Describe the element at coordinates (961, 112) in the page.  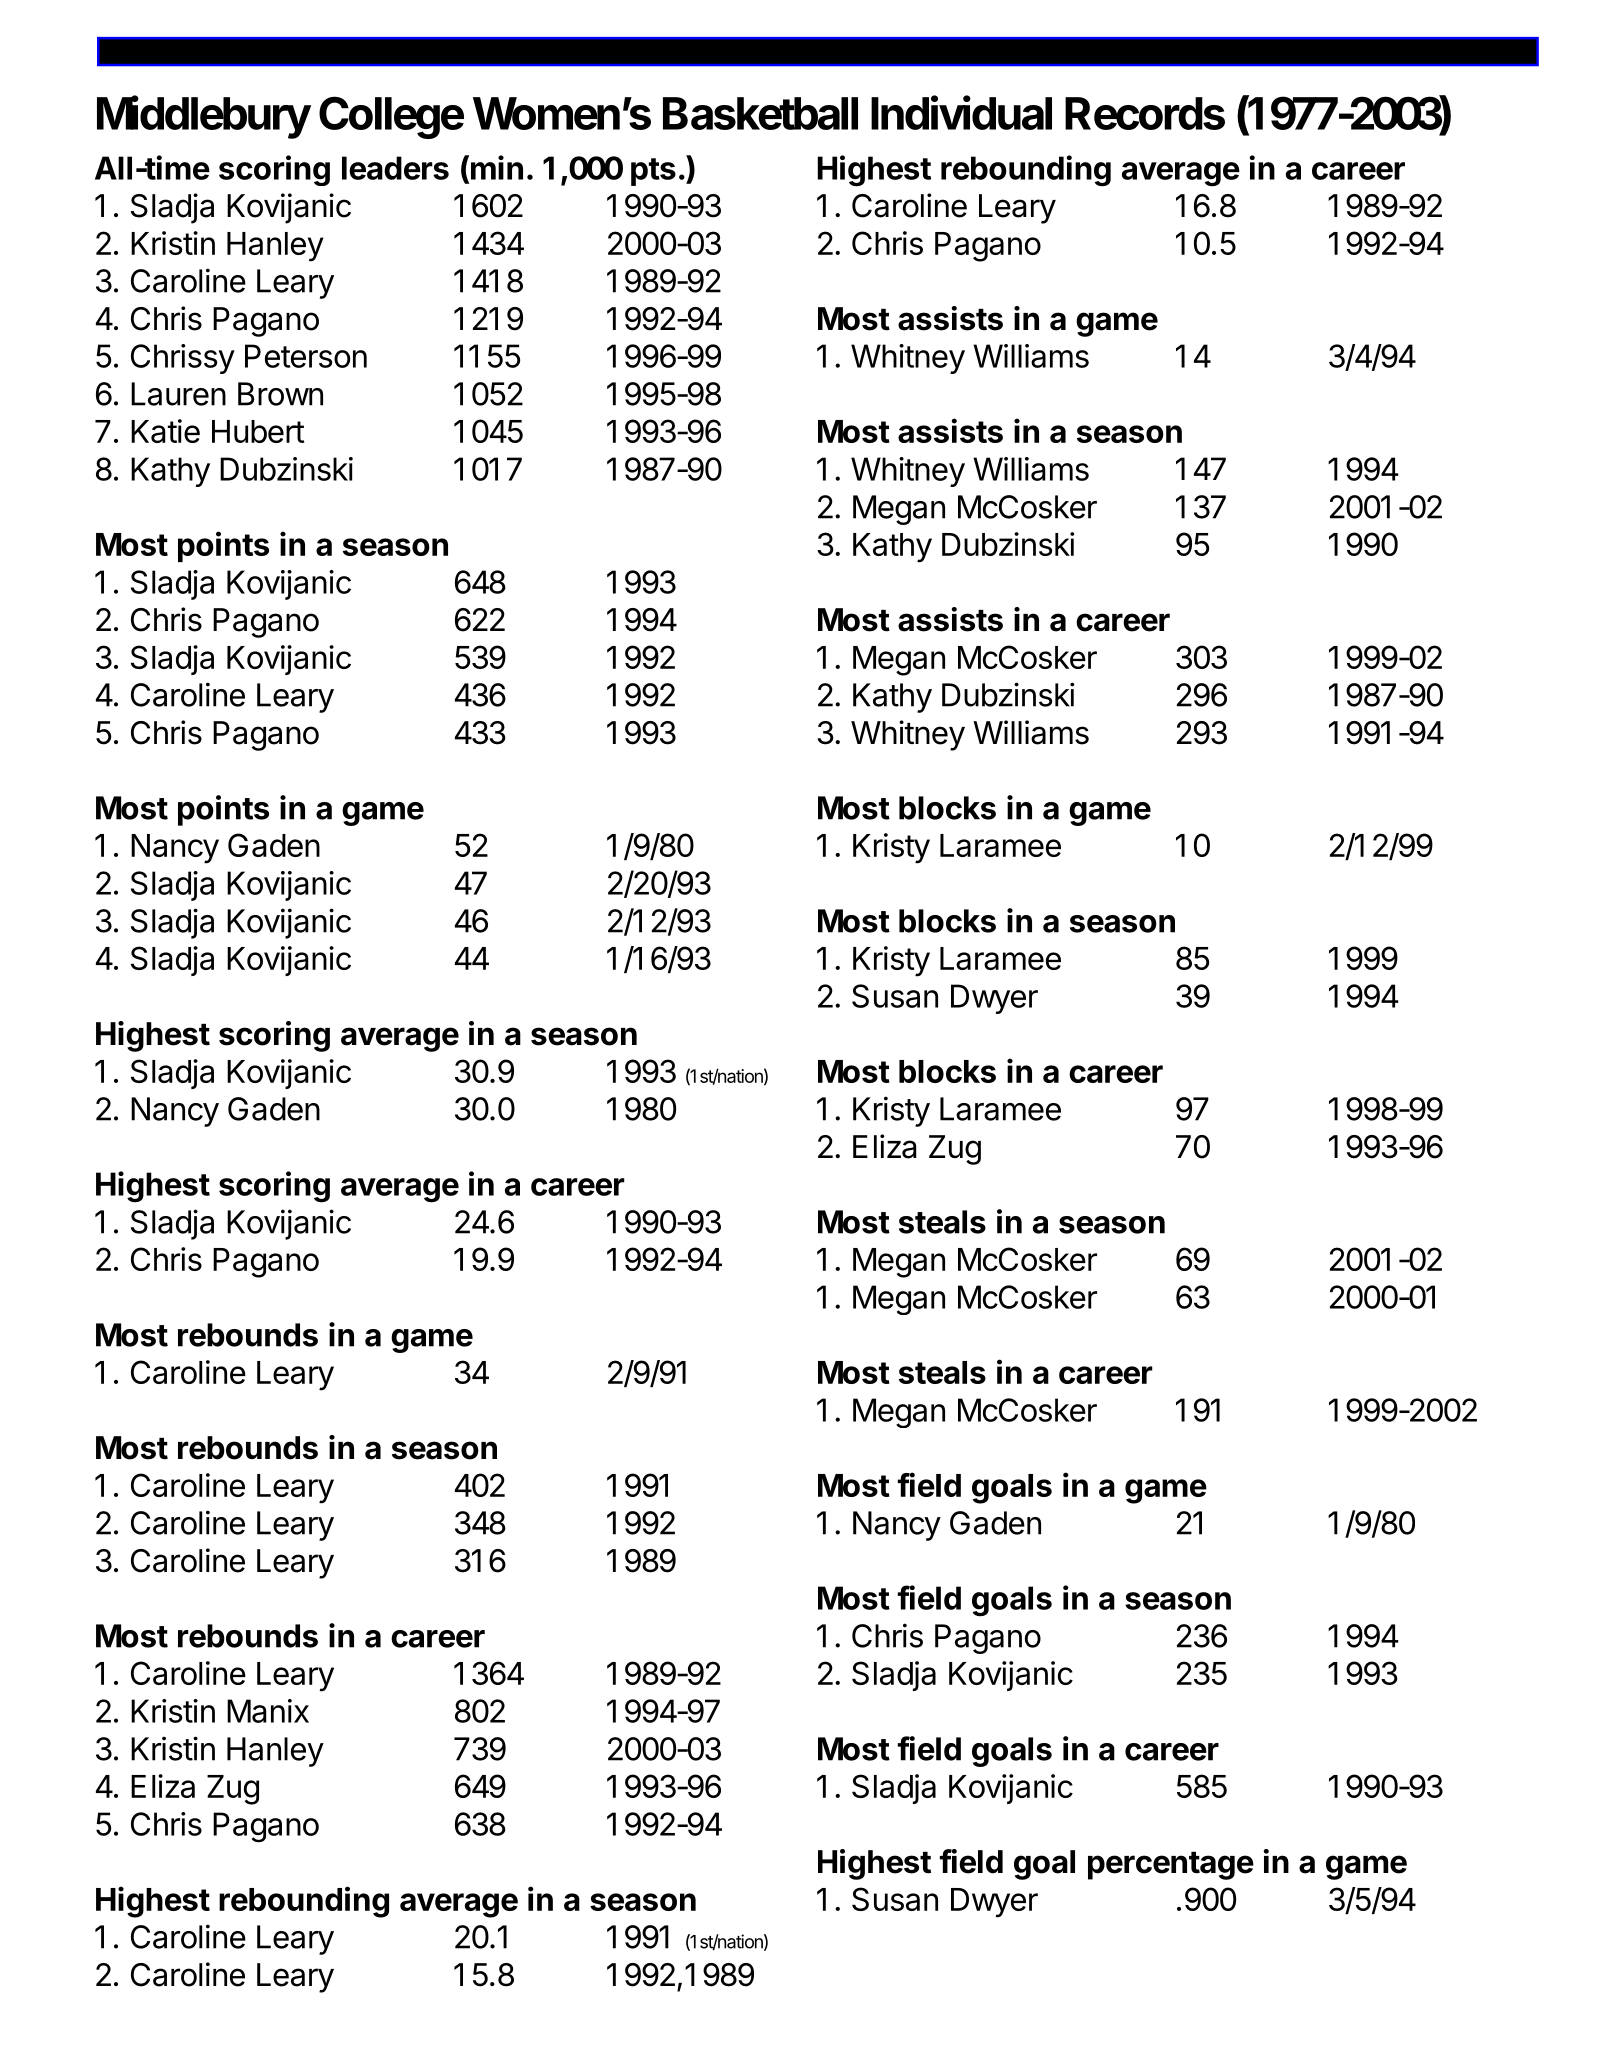
I see `Individual` at that location.
